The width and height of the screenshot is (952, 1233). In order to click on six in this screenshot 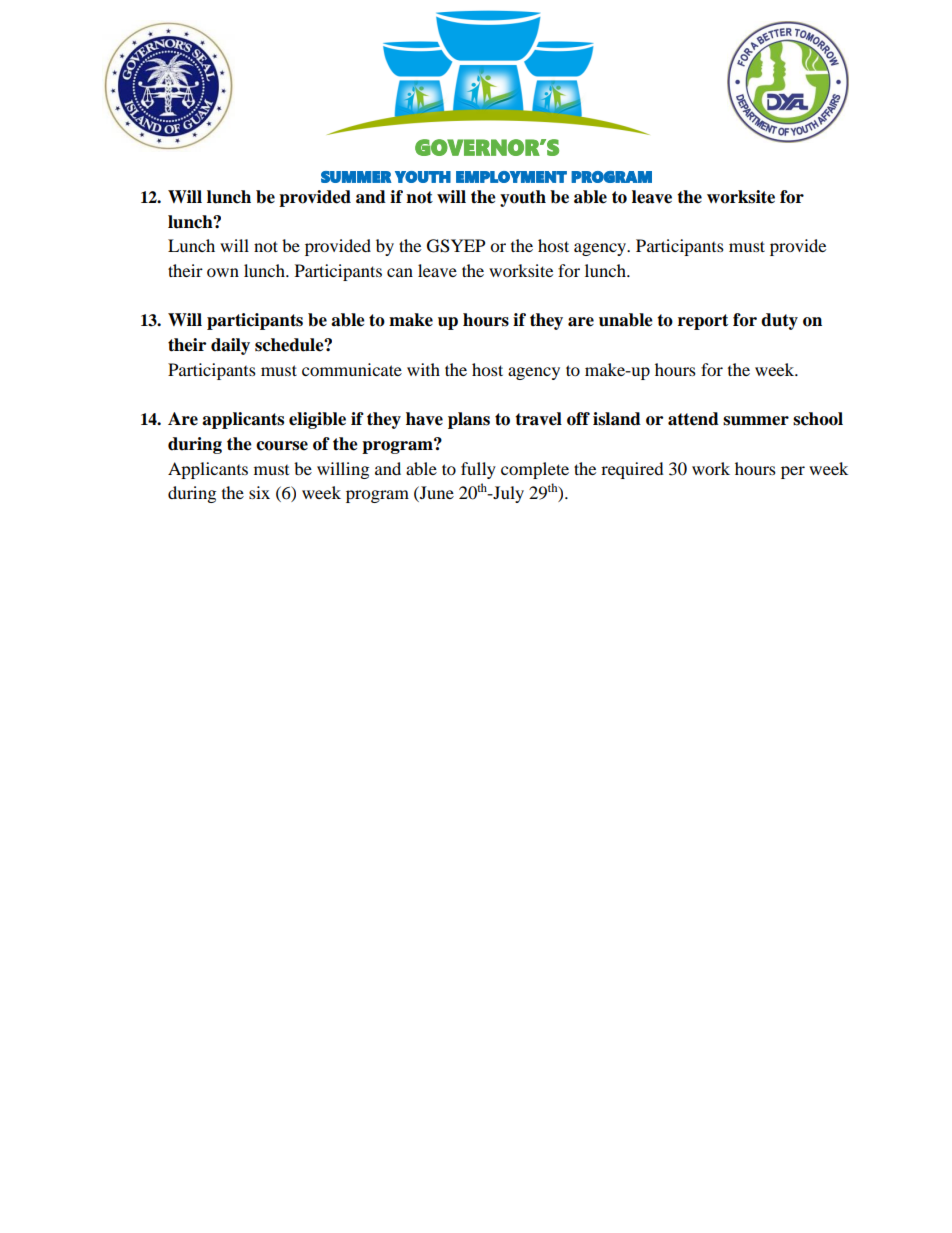, I will do `click(259, 492)`.
